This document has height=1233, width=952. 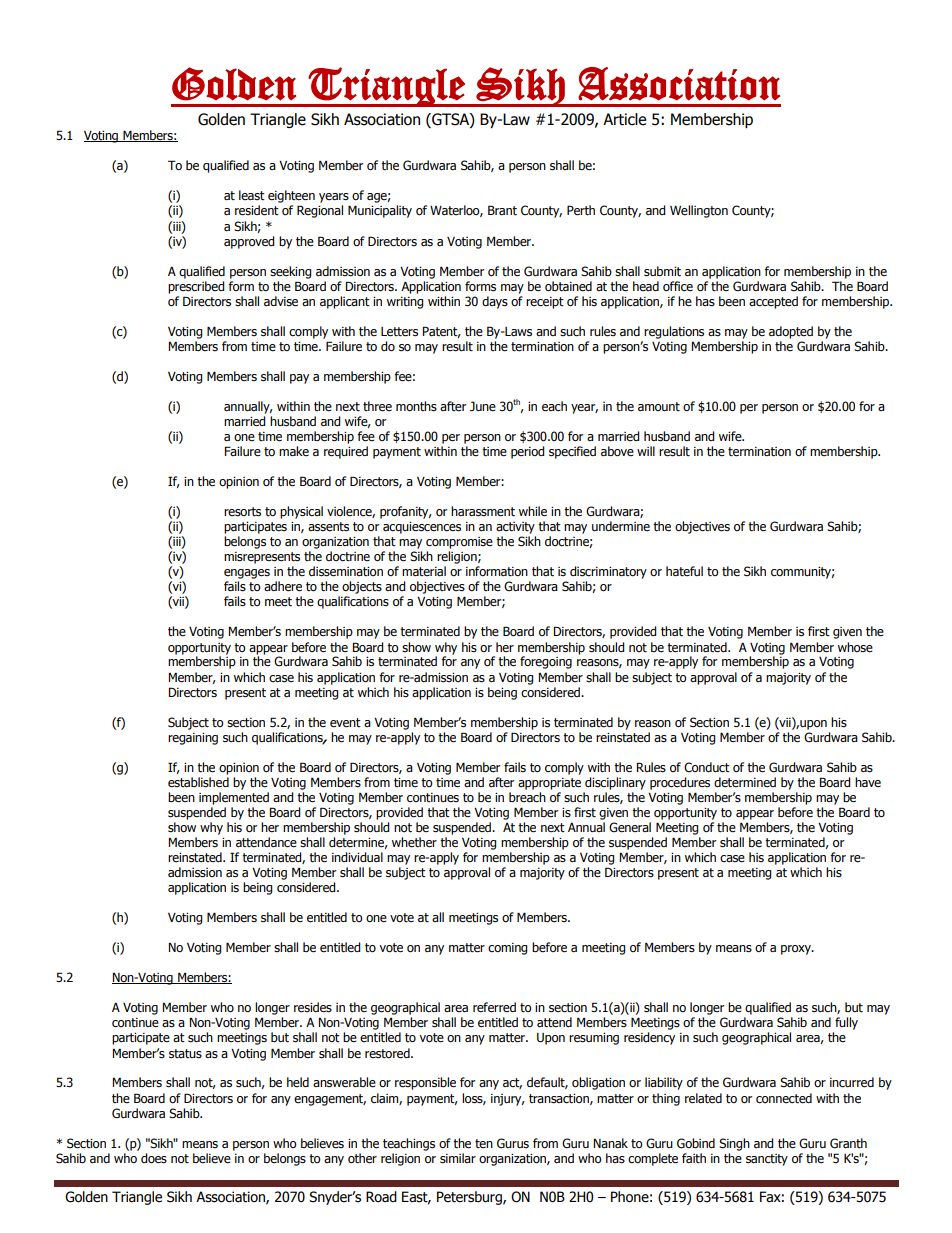 What do you see at coordinates (257, 210) in the document?
I see `resident` at bounding box center [257, 210].
